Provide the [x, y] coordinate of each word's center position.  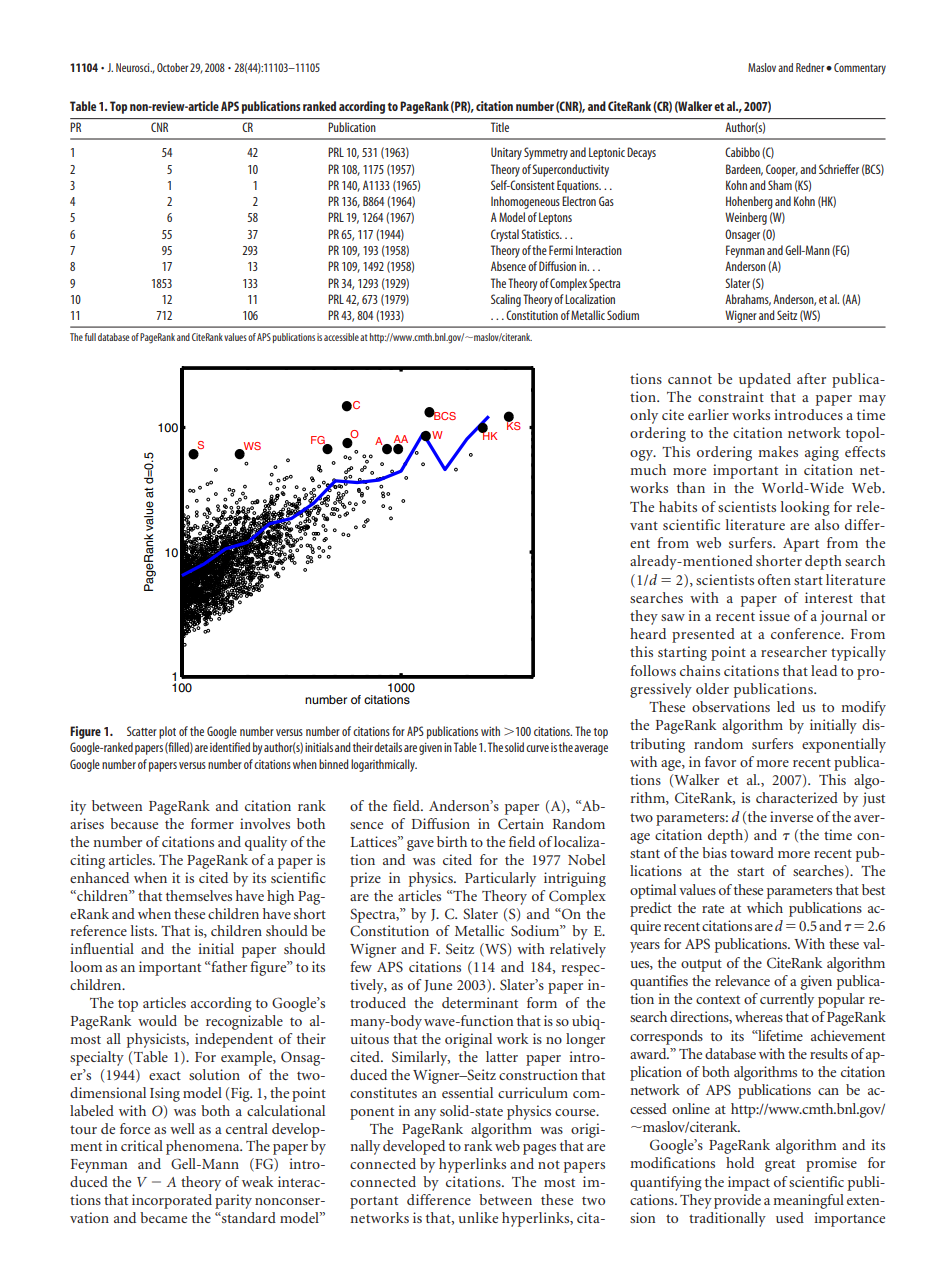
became [163, 1217]
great [780, 1165]
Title [500, 127]
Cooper [782, 170]
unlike [478, 1217]
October [172, 67]
